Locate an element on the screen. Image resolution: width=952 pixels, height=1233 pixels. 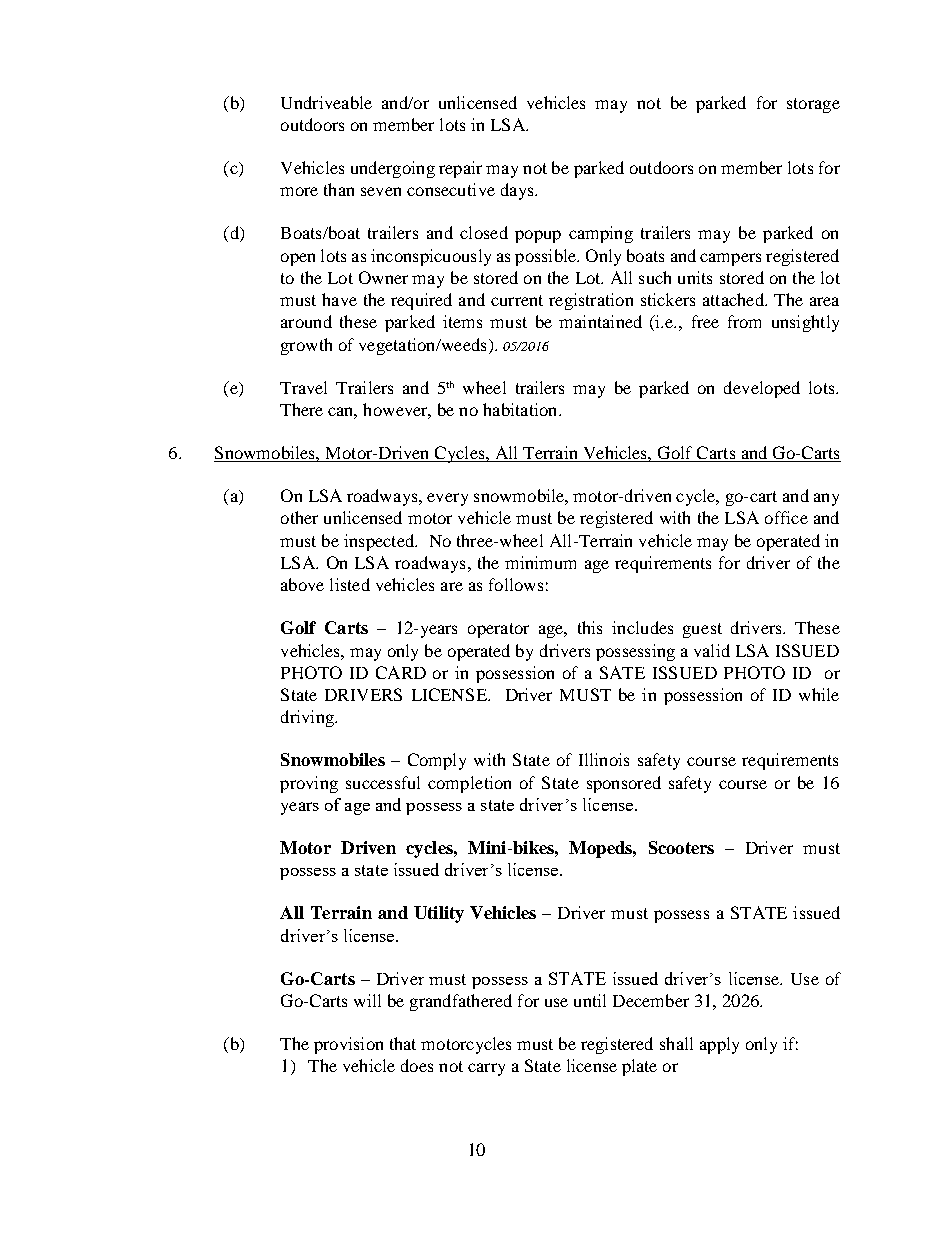
days is located at coordinates (518, 191).
